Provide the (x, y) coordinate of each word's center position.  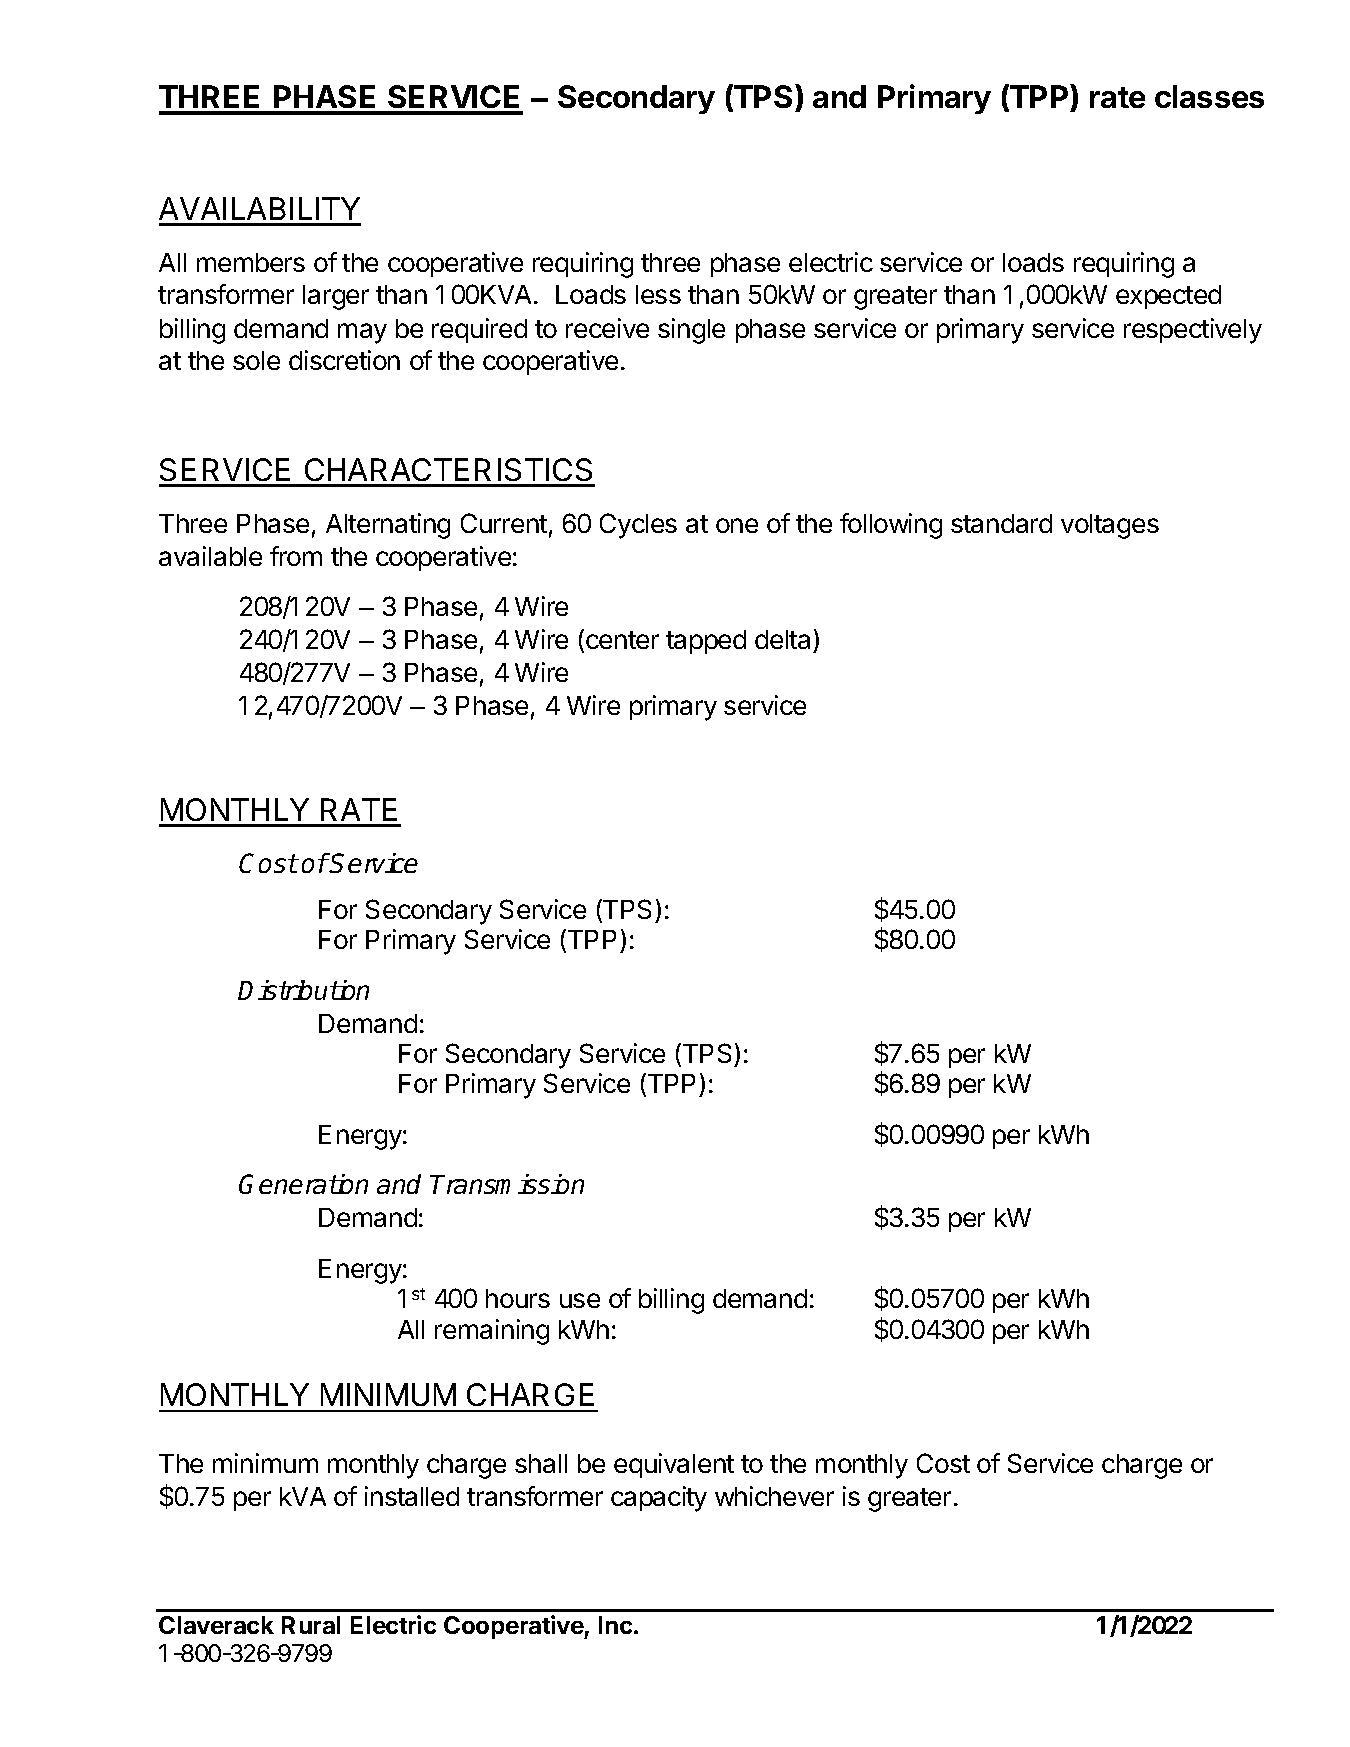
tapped (706, 642)
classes (1209, 96)
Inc (615, 1625)
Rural (311, 1625)
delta (782, 639)
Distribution (303, 990)
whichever (774, 1496)
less (658, 294)
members (251, 262)
